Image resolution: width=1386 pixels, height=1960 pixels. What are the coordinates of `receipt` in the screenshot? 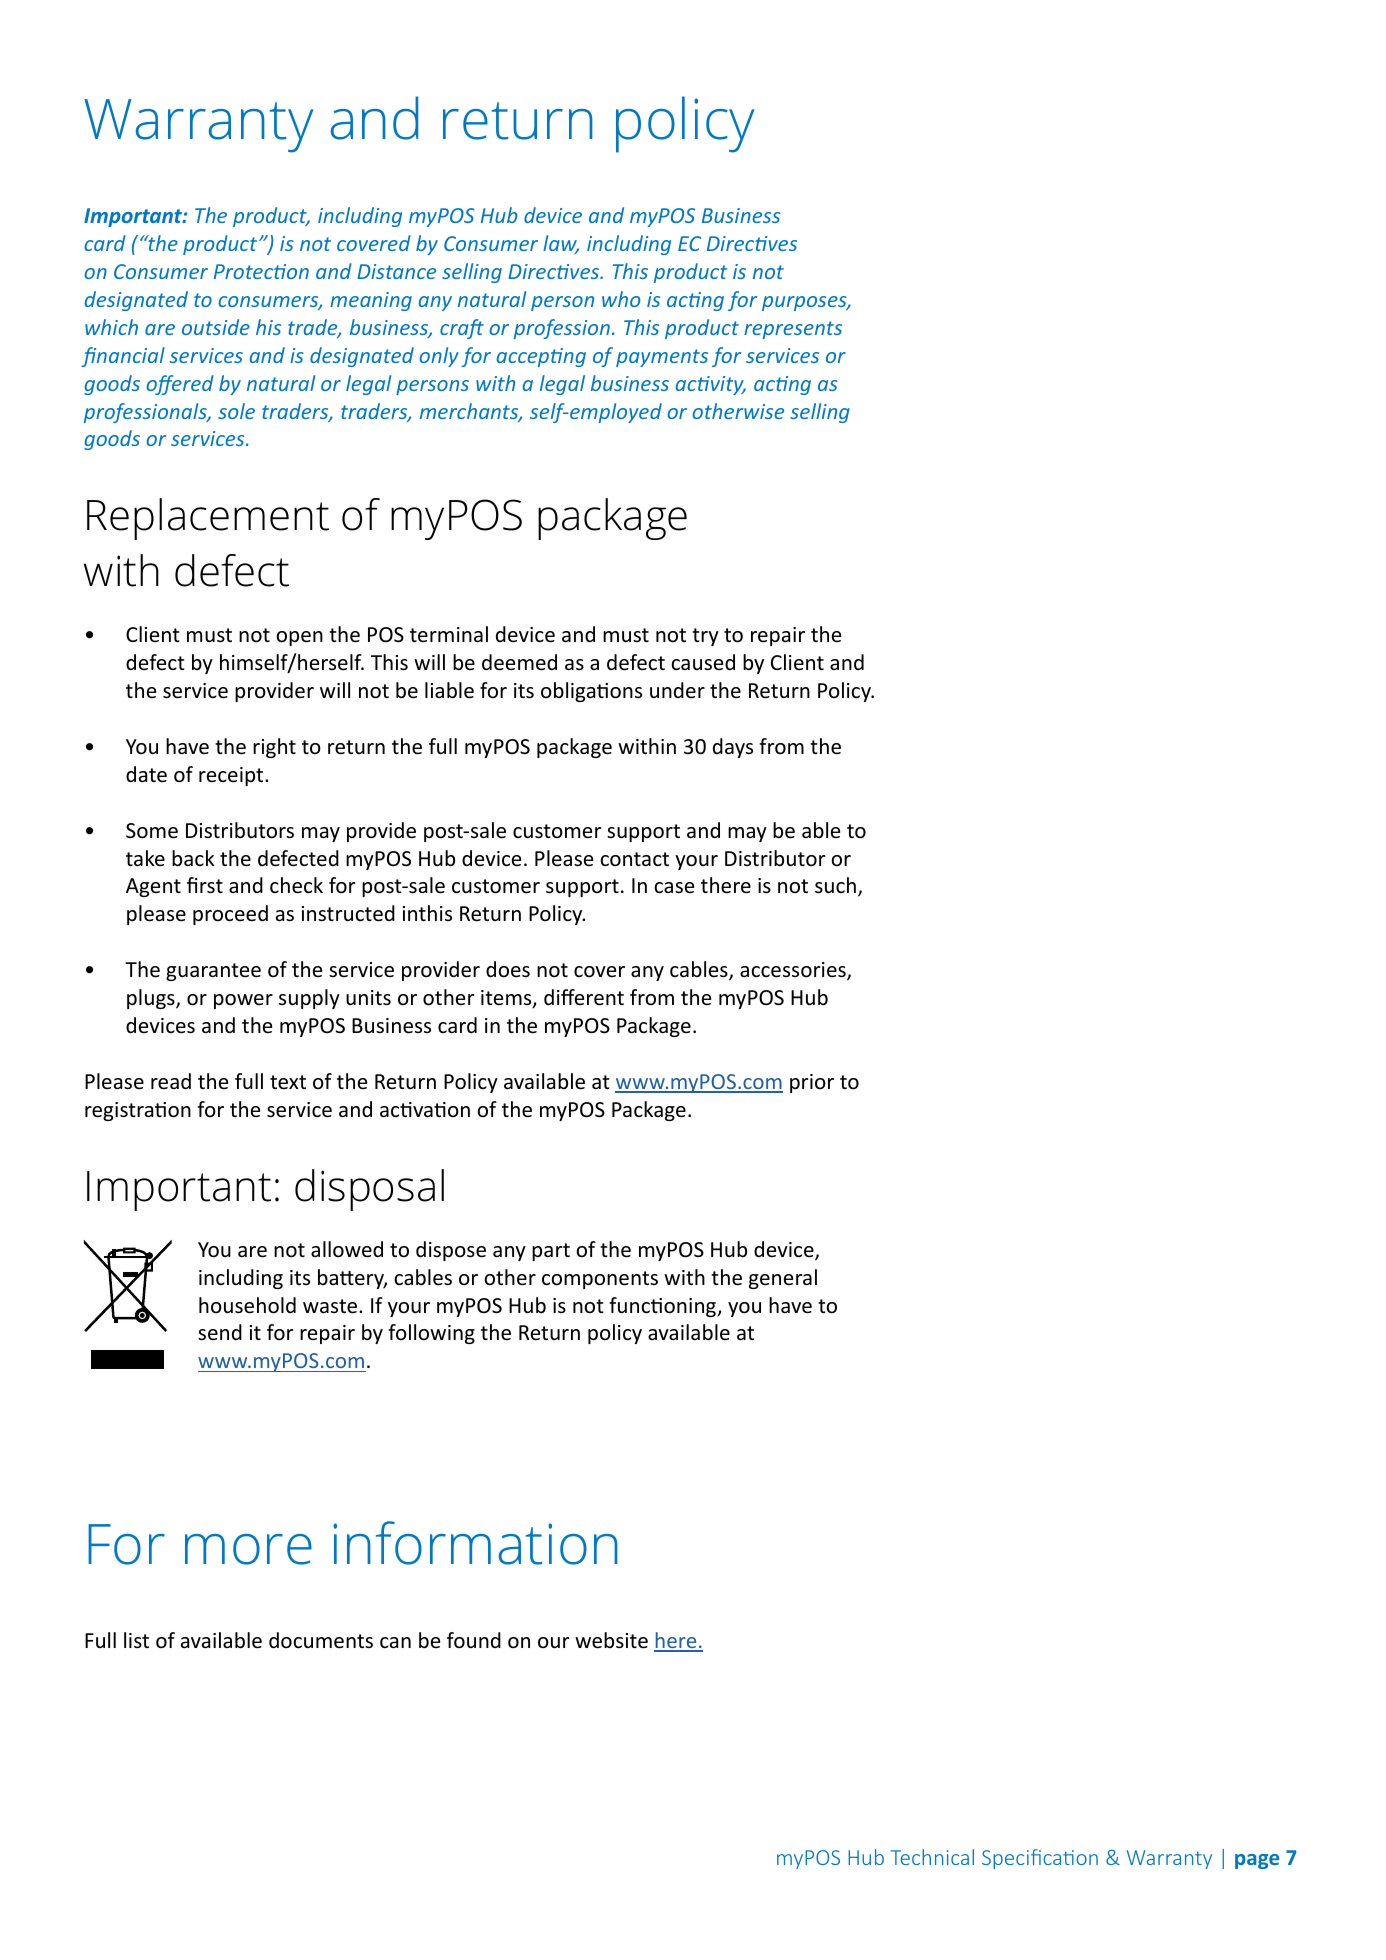 It's located at (232, 776).
